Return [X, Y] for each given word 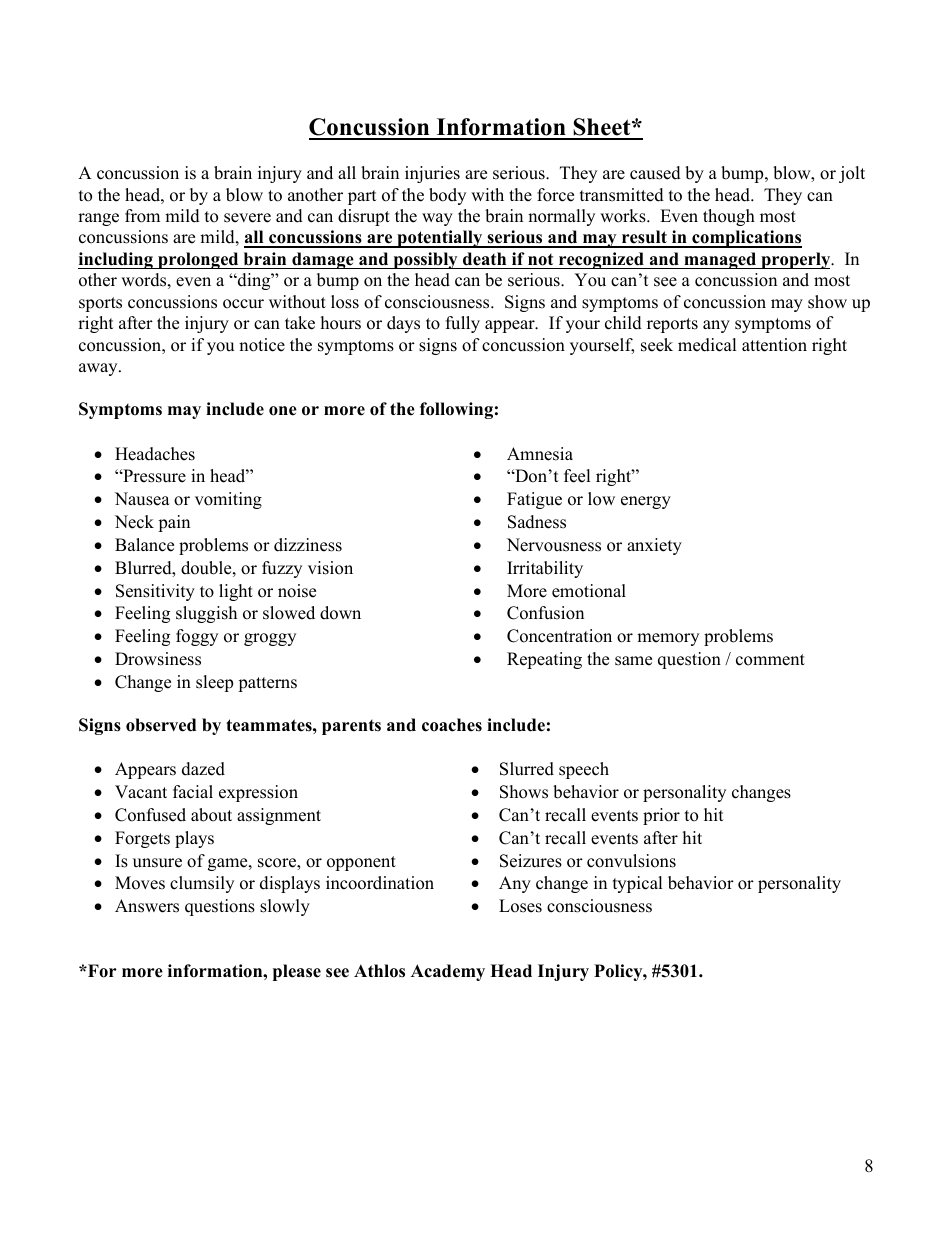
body [447, 196]
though [729, 217]
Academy [448, 972]
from [142, 216]
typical [638, 884]
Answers [147, 906]
